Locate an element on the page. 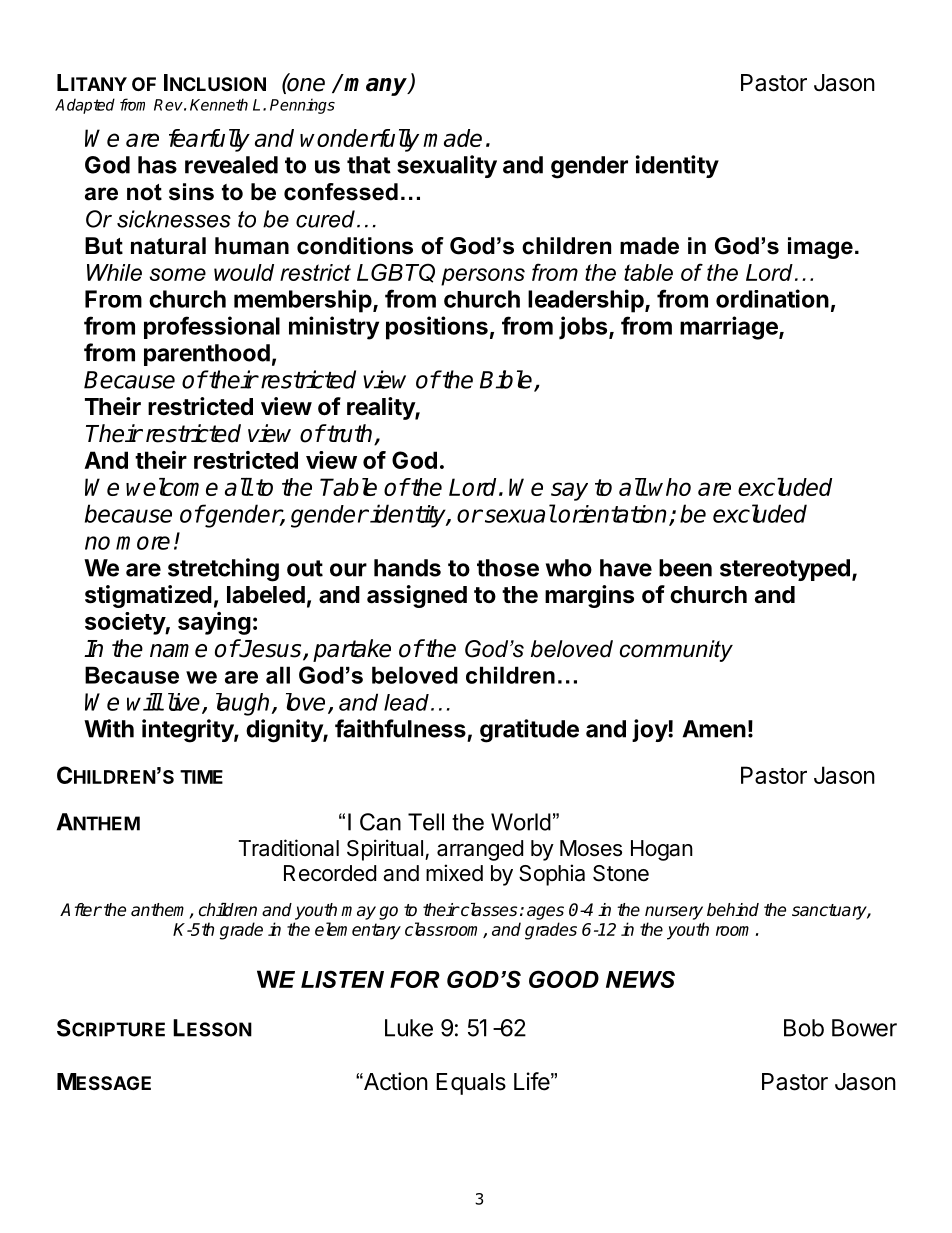  Amen is located at coordinates (714, 729).
